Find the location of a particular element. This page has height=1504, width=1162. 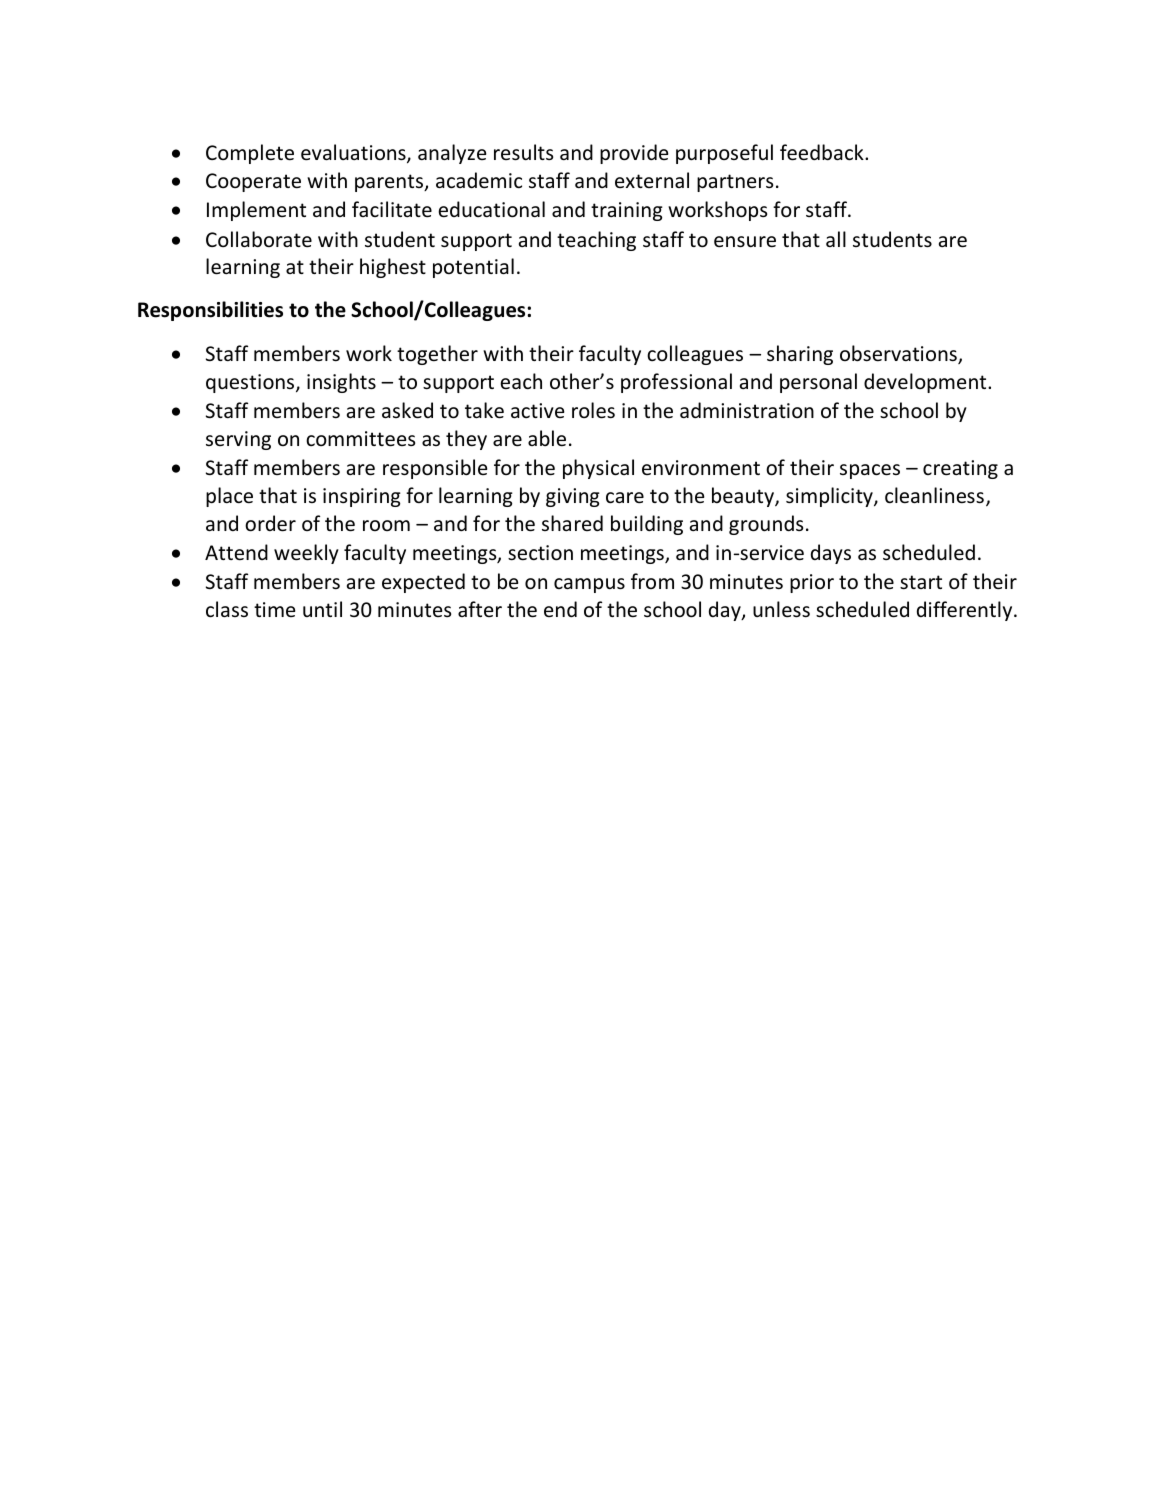

until is located at coordinates (322, 609).
